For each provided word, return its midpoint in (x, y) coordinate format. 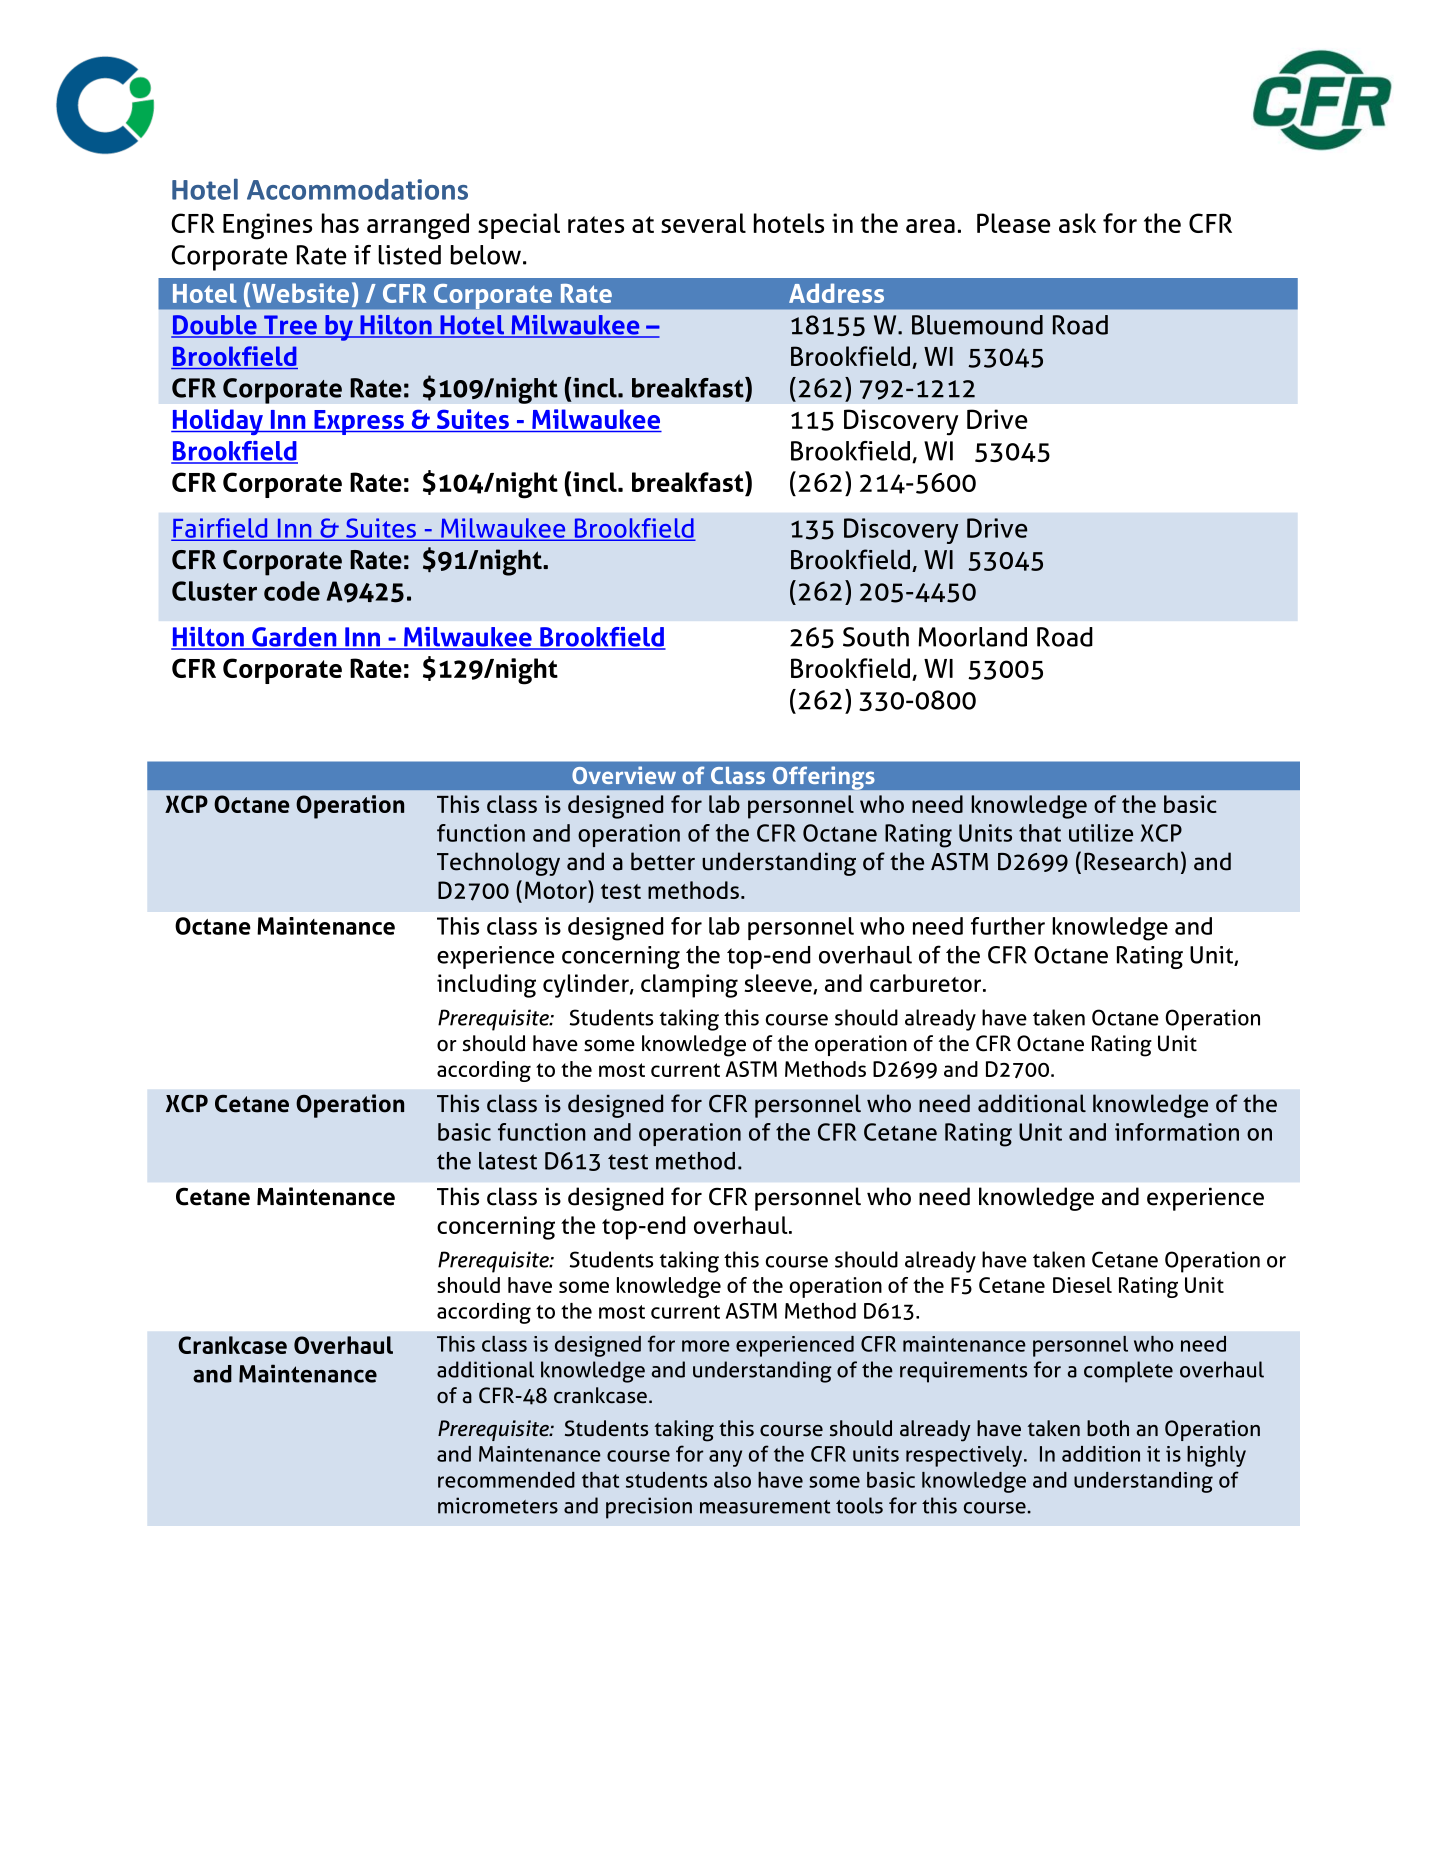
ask (1077, 223)
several (703, 223)
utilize (1101, 833)
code (292, 591)
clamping (689, 986)
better (663, 861)
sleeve (779, 984)
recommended (506, 1480)
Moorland (972, 637)
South (876, 637)
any (725, 1458)
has (340, 223)
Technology (498, 864)
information (1177, 1132)
